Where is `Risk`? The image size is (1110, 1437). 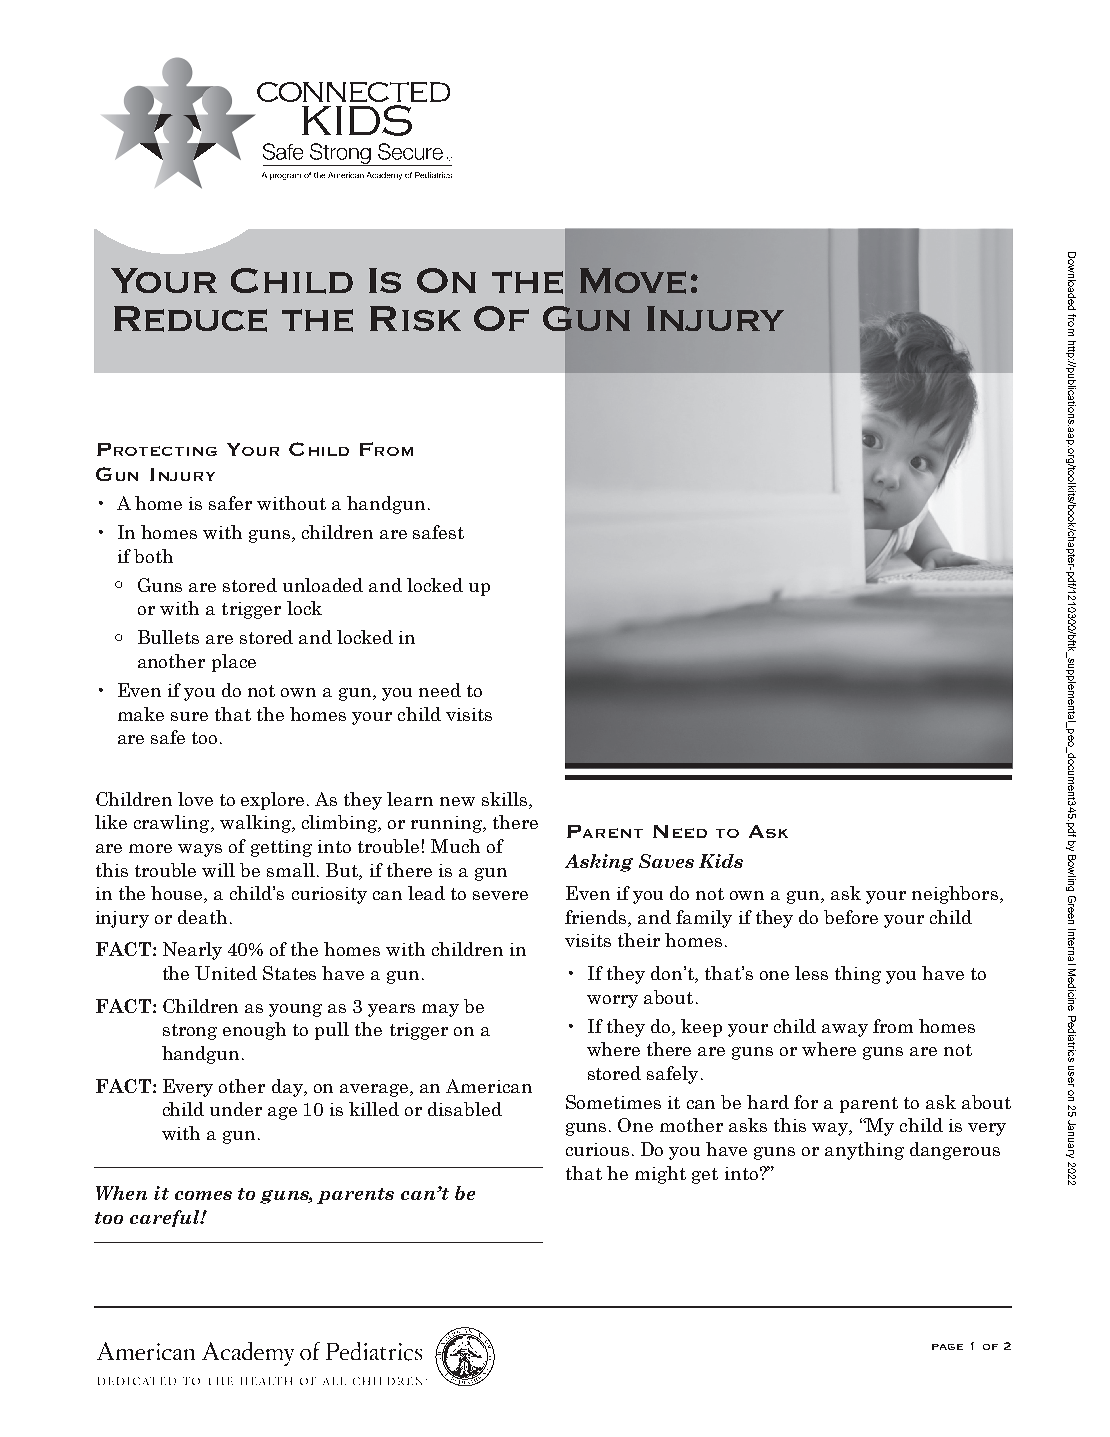 Risk is located at coordinates (415, 318).
